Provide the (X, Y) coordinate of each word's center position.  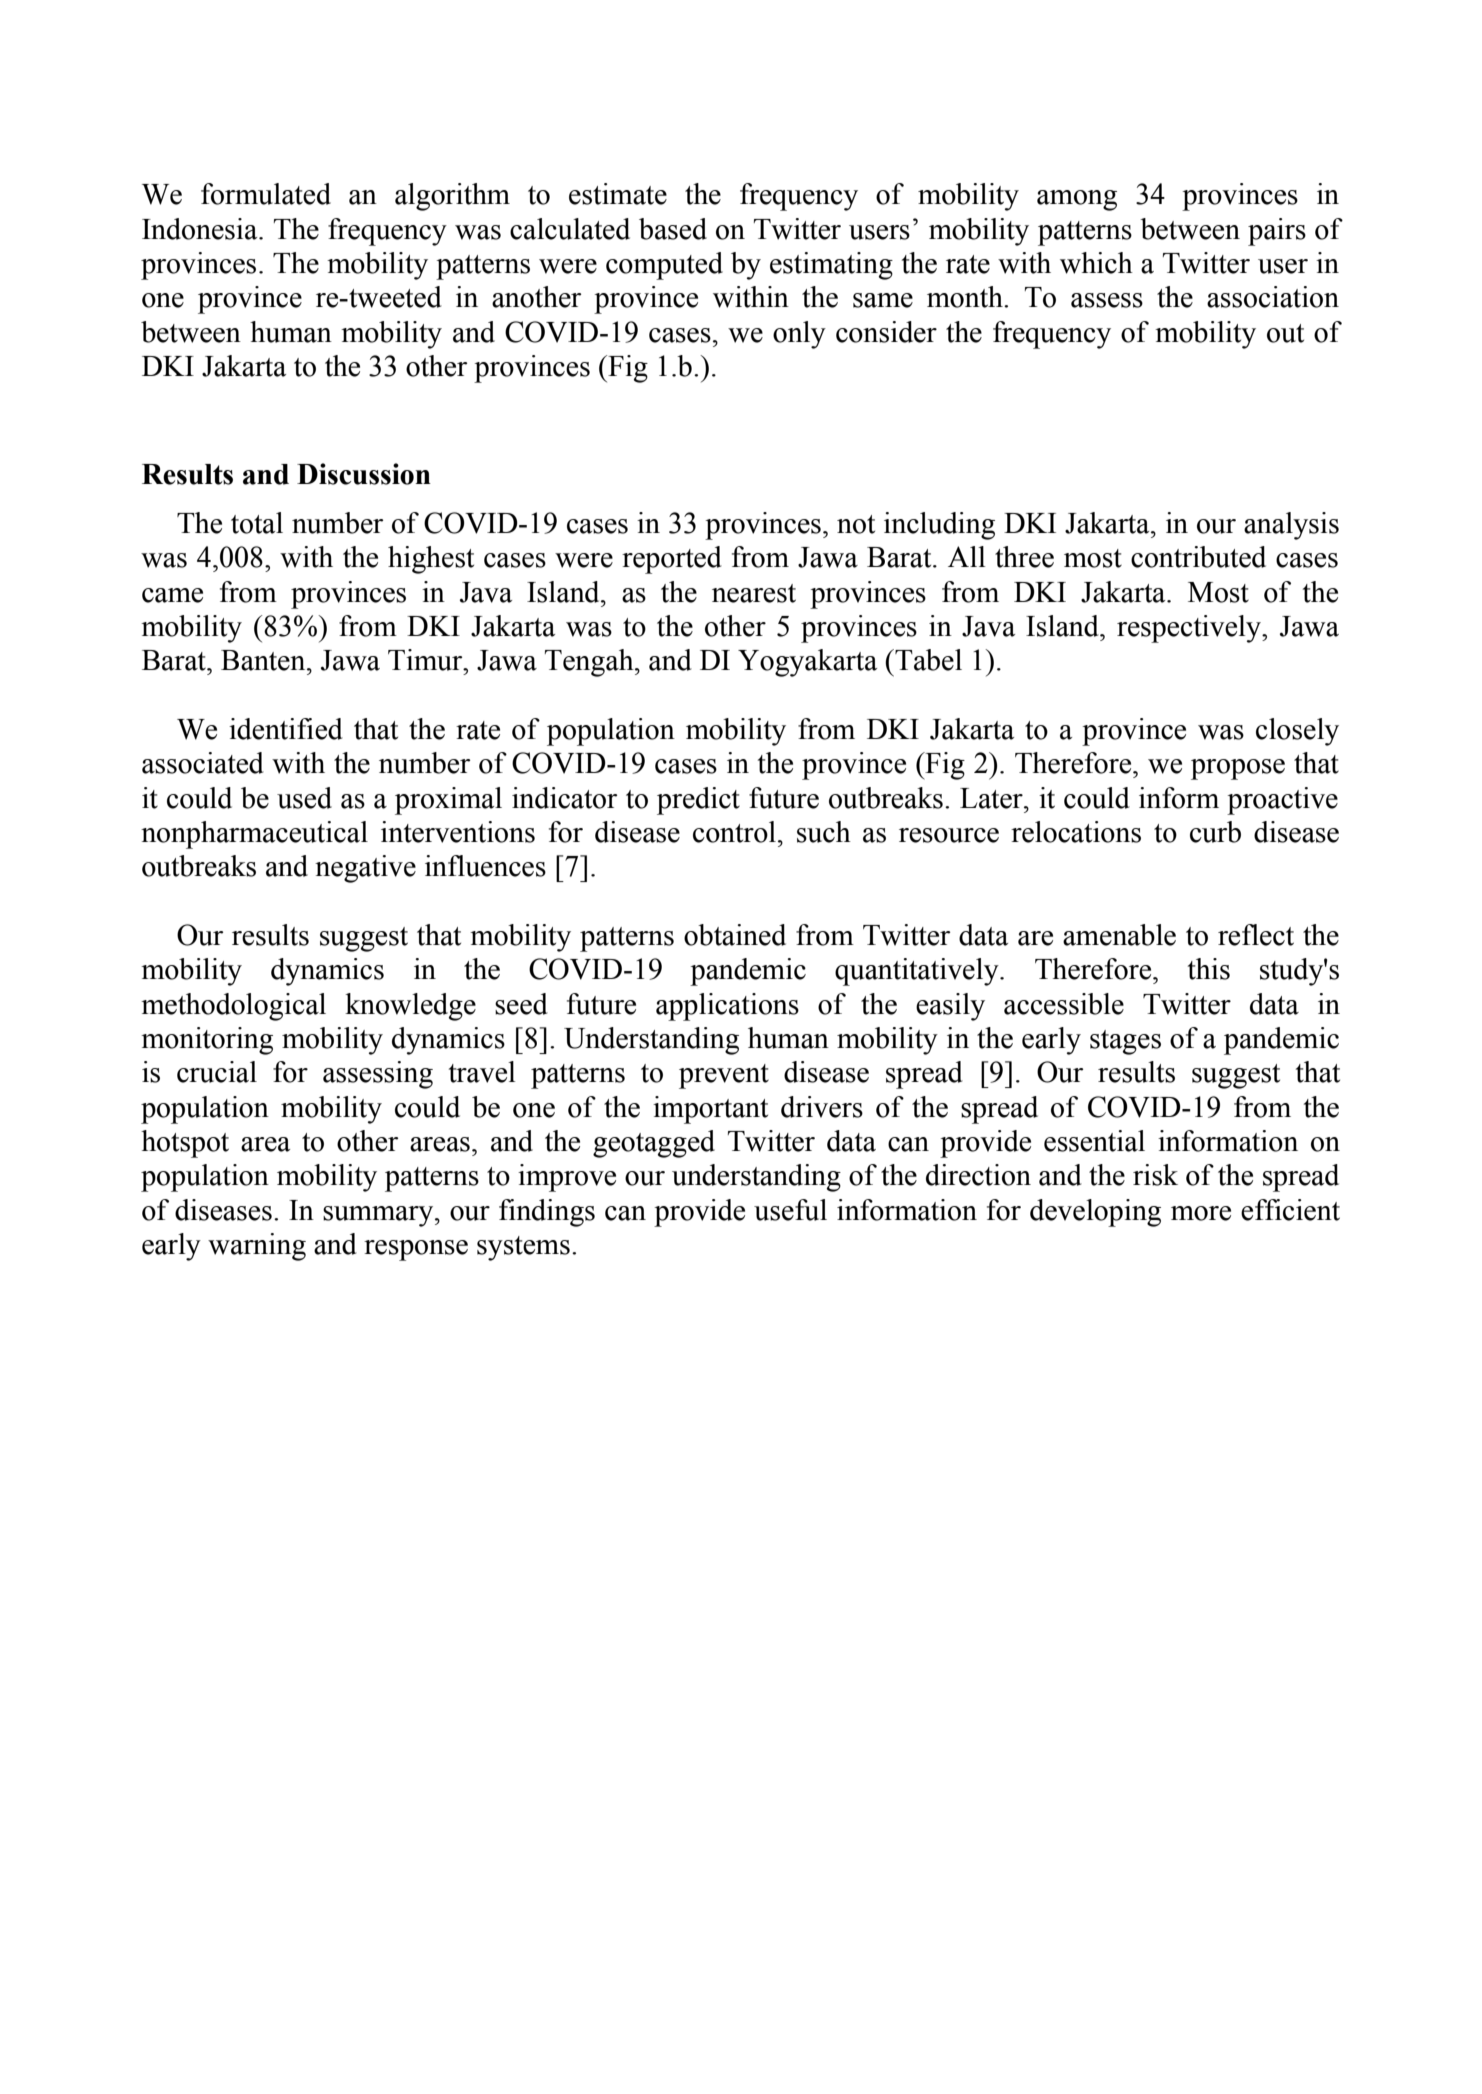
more (1201, 1213)
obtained (735, 935)
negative (365, 869)
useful (790, 1210)
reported (672, 560)
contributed (1198, 557)
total (257, 523)
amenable (1119, 935)
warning (257, 1247)
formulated (266, 194)
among (1077, 200)
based (673, 229)
